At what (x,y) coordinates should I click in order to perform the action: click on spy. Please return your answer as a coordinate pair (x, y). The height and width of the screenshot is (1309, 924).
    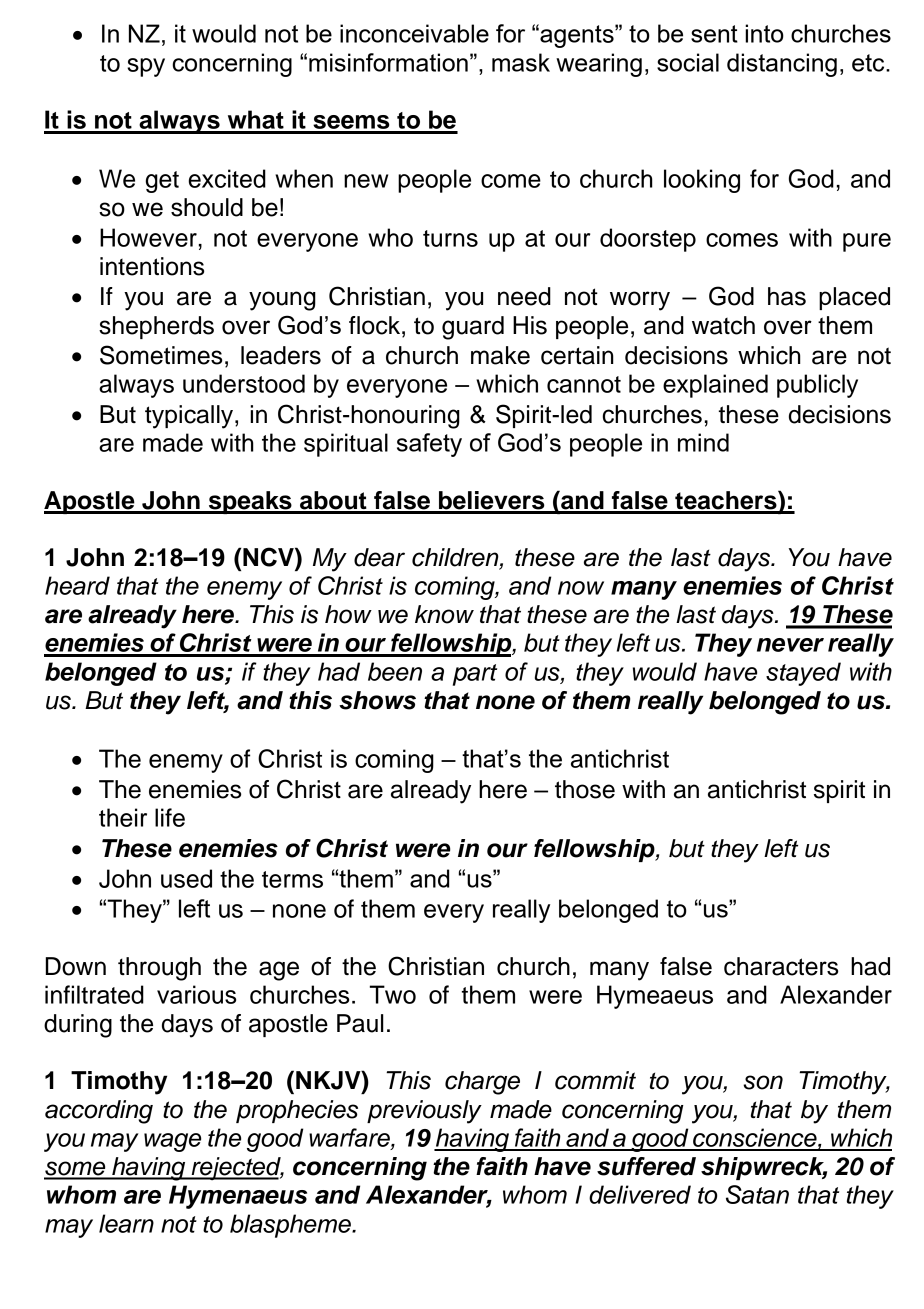
    Looking at the image, I should click on (146, 67).
